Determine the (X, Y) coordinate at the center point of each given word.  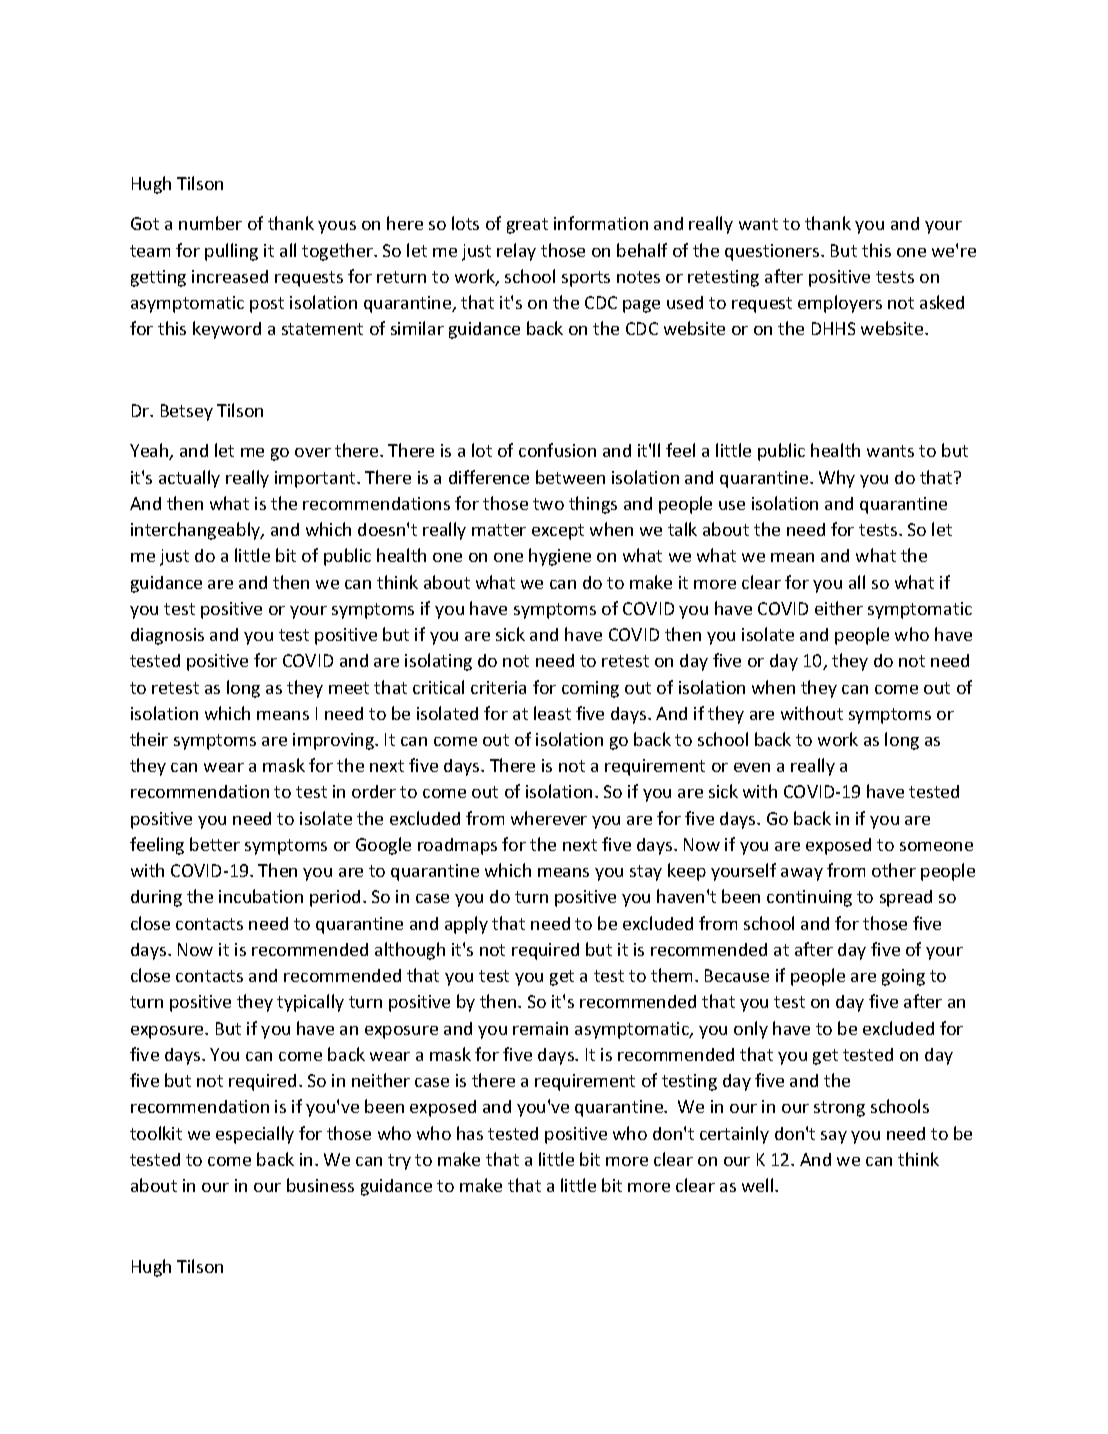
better (215, 844)
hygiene (560, 557)
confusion (557, 450)
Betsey (187, 412)
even (752, 767)
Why (837, 479)
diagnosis (167, 636)
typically (310, 1003)
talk (682, 529)
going (903, 977)
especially (255, 1135)
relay (516, 252)
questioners (773, 252)
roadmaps (457, 846)
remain (540, 1028)
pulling (231, 252)
